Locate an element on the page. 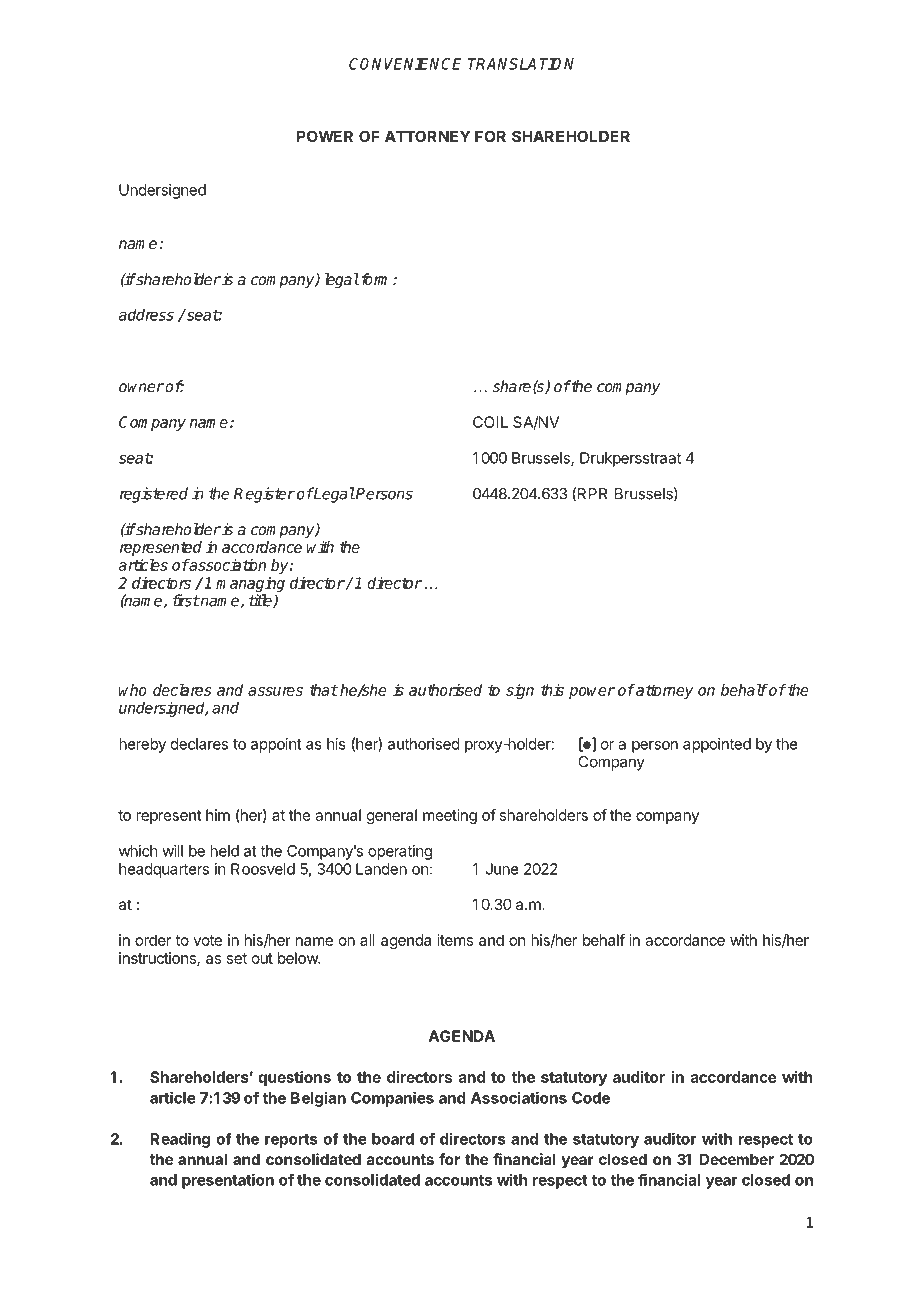 The image size is (924, 1308). COIL is located at coordinates (490, 422).
